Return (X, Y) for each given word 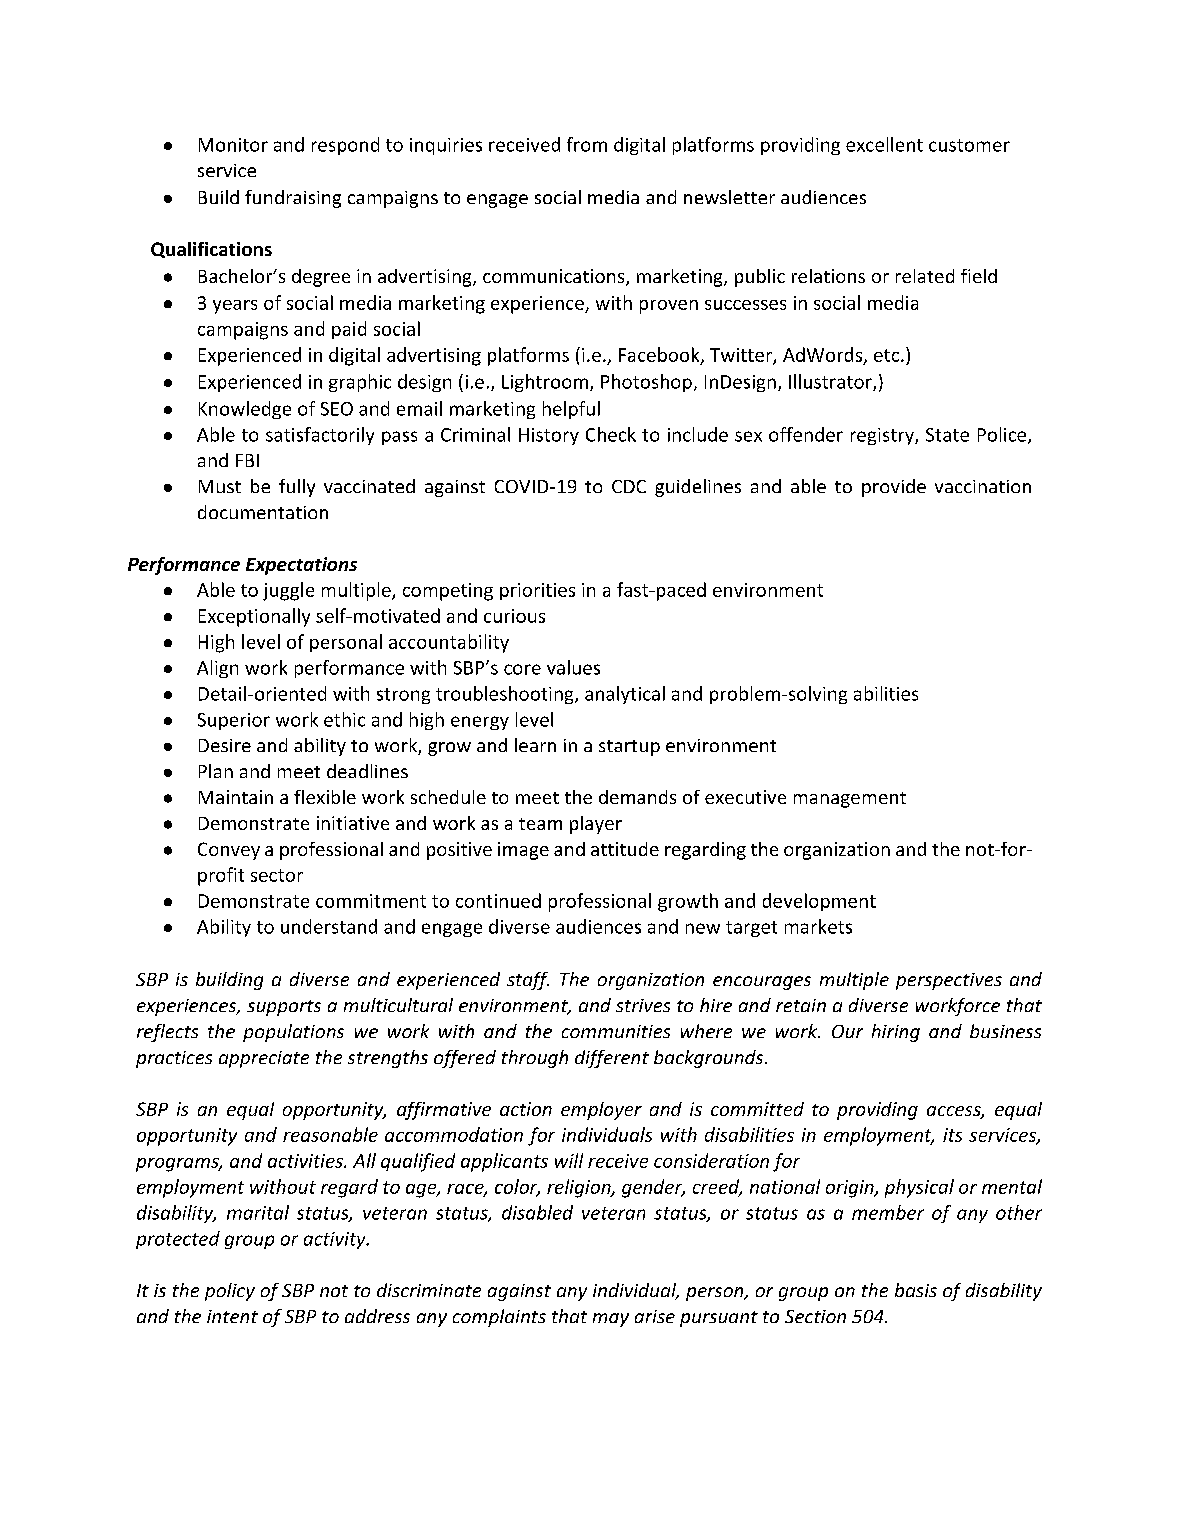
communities (616, 1031)
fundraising (293, 199)
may (611, 1320)
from (587, 144)
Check (611, 434)
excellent (884, 144)
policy (230, 1292)
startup (629, 748)
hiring (896, 1033)
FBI (247, 460)
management (850, 800)
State (947, 435)
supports (284, 1008)
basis (916, 1290)
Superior (234, 721)
